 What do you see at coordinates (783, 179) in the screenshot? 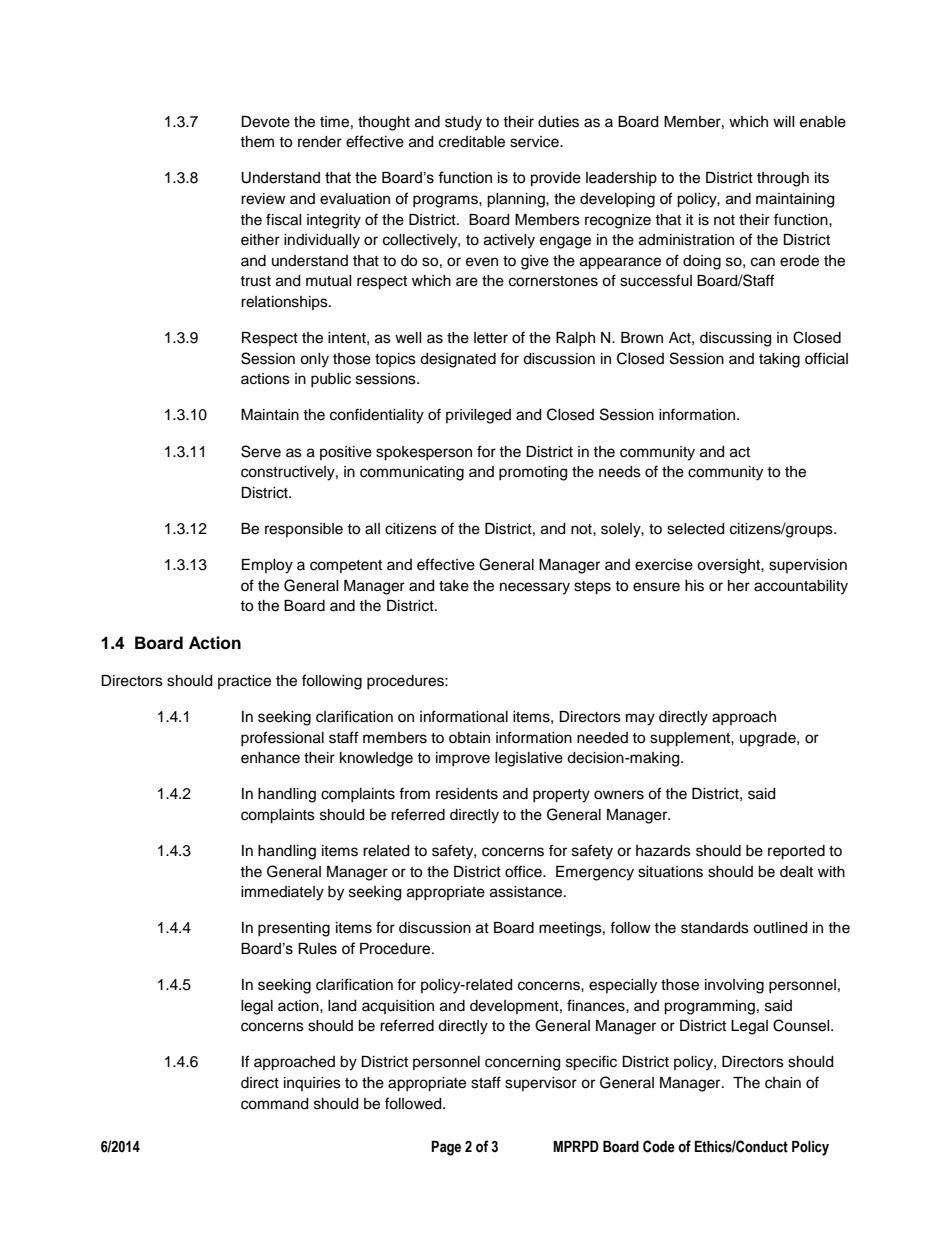
I see `through` at bounding box center [783, 179].
